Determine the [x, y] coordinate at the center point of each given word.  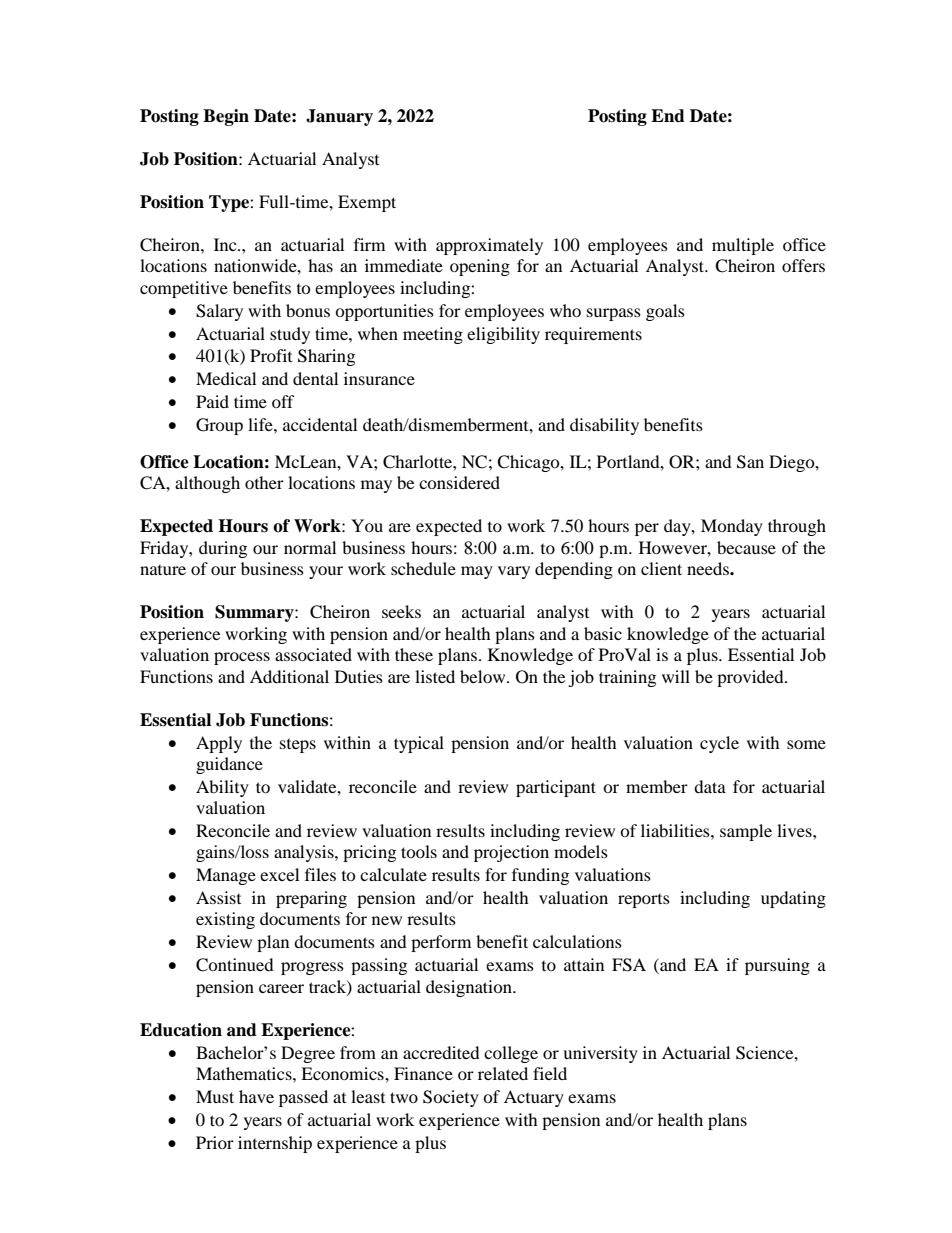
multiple [743, 246]
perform [441, 943]
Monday [732, 527]
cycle [719, 744]
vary [514, 572]
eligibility [503, 335]
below [484, 676]
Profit [271, 355]
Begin [226, 117]
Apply [219, 744]
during [223, 549]
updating [793, 899]
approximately [489, 246]
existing [225, 920]
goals [665, 312]
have [256, 1096]
